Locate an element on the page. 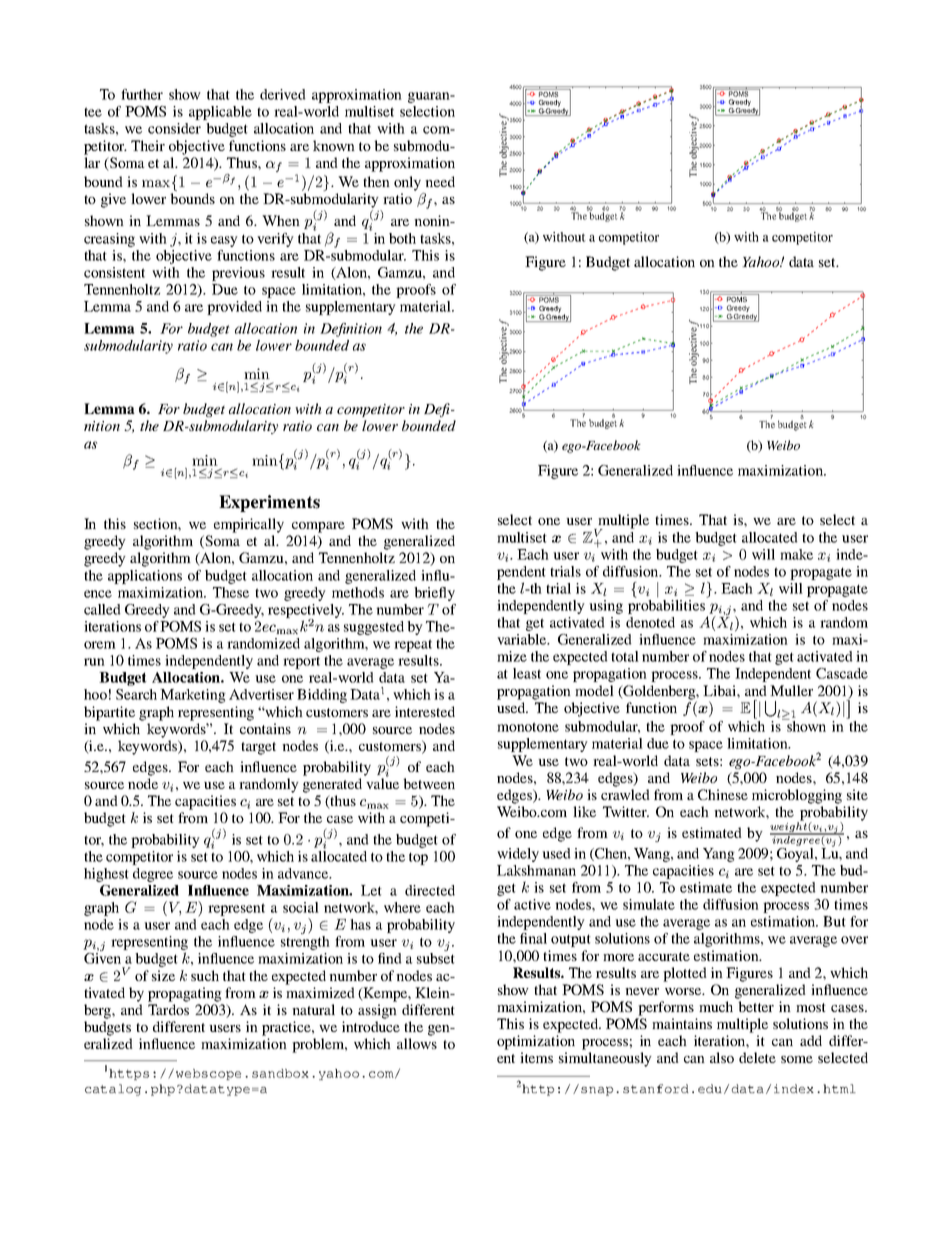 This document has height=1233, width=952. monotone is located at coordinates (528, 727).
